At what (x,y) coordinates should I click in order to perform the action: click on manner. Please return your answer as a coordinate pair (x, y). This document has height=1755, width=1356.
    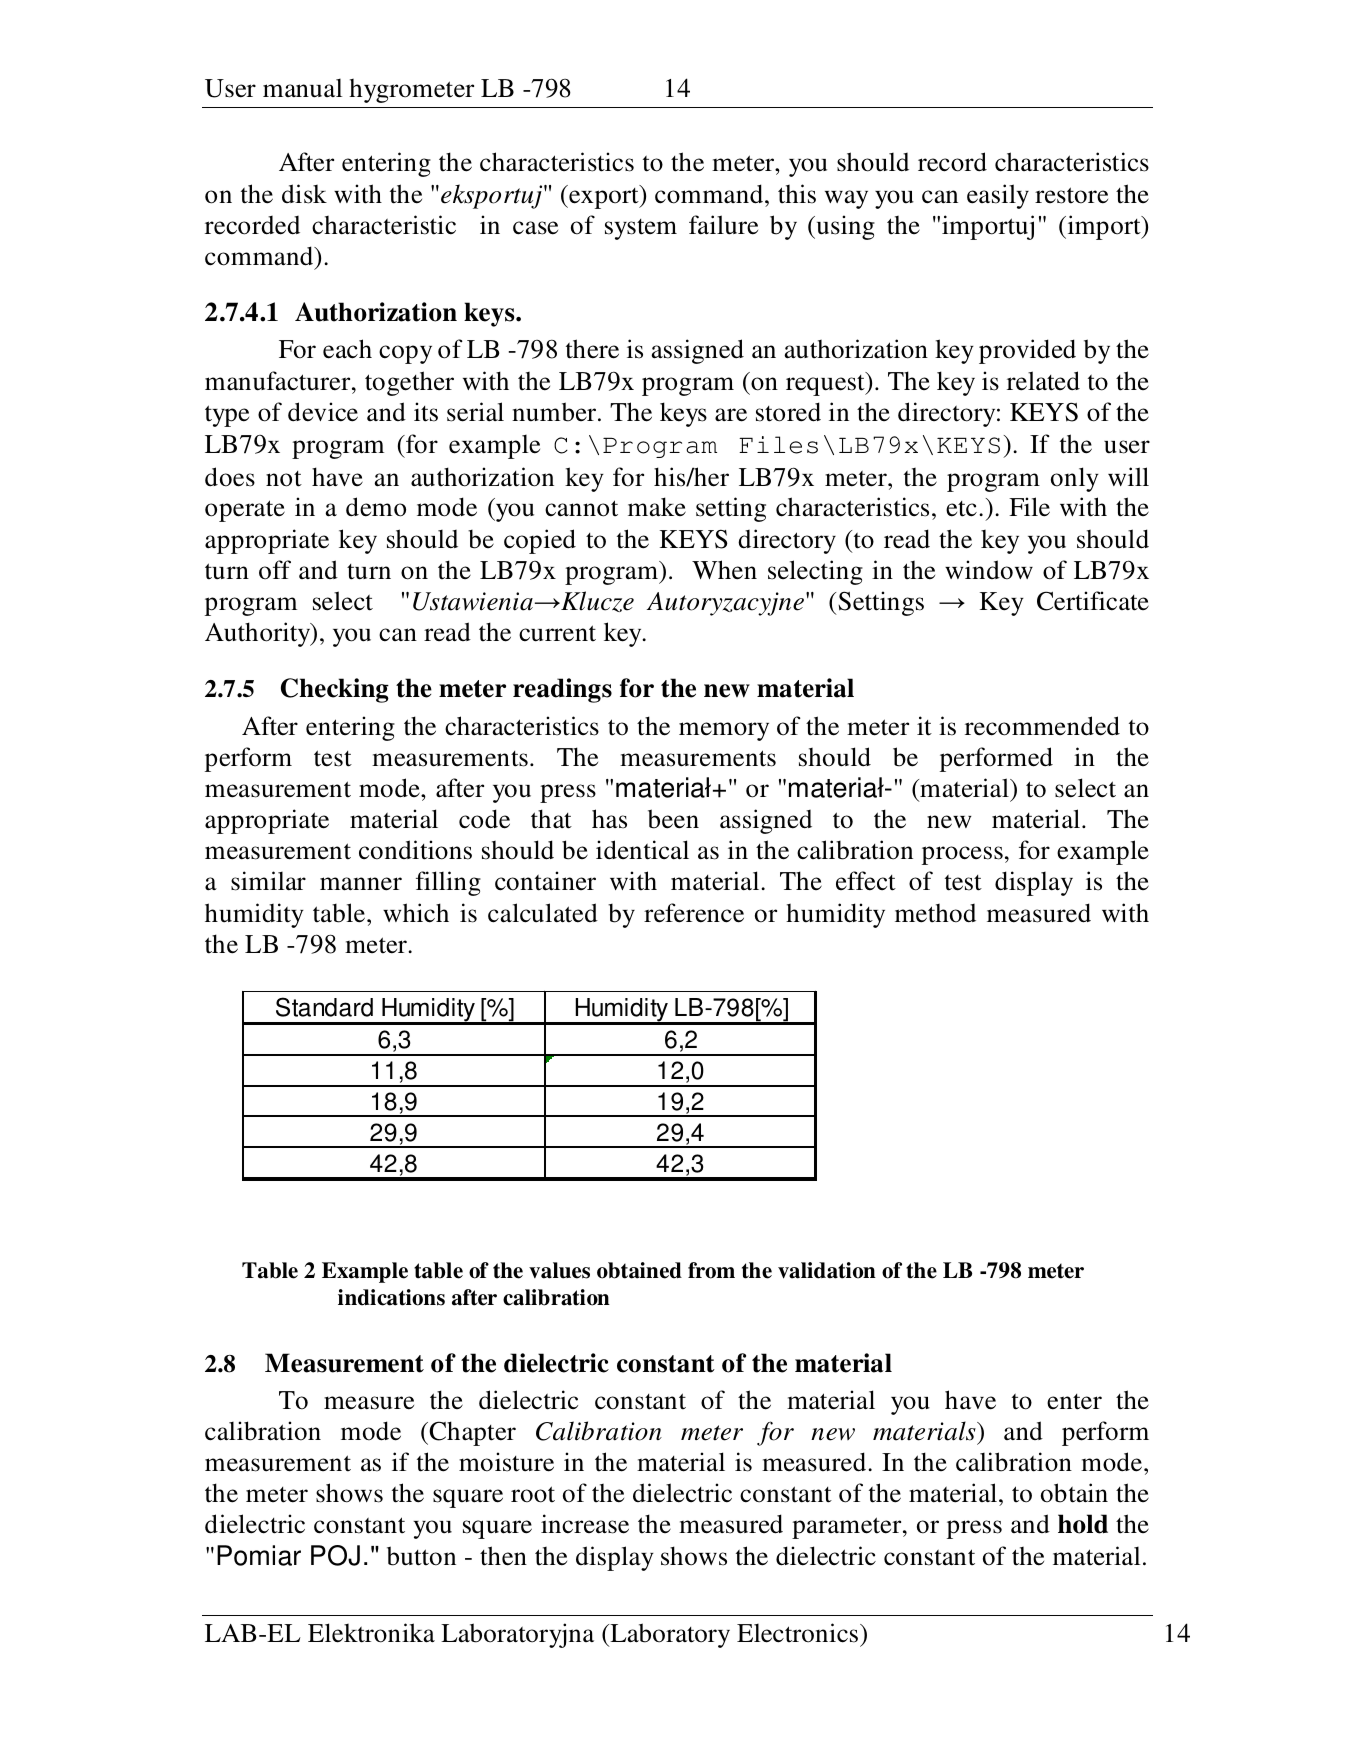
    Looking at the image, I should click on (361, 884).
